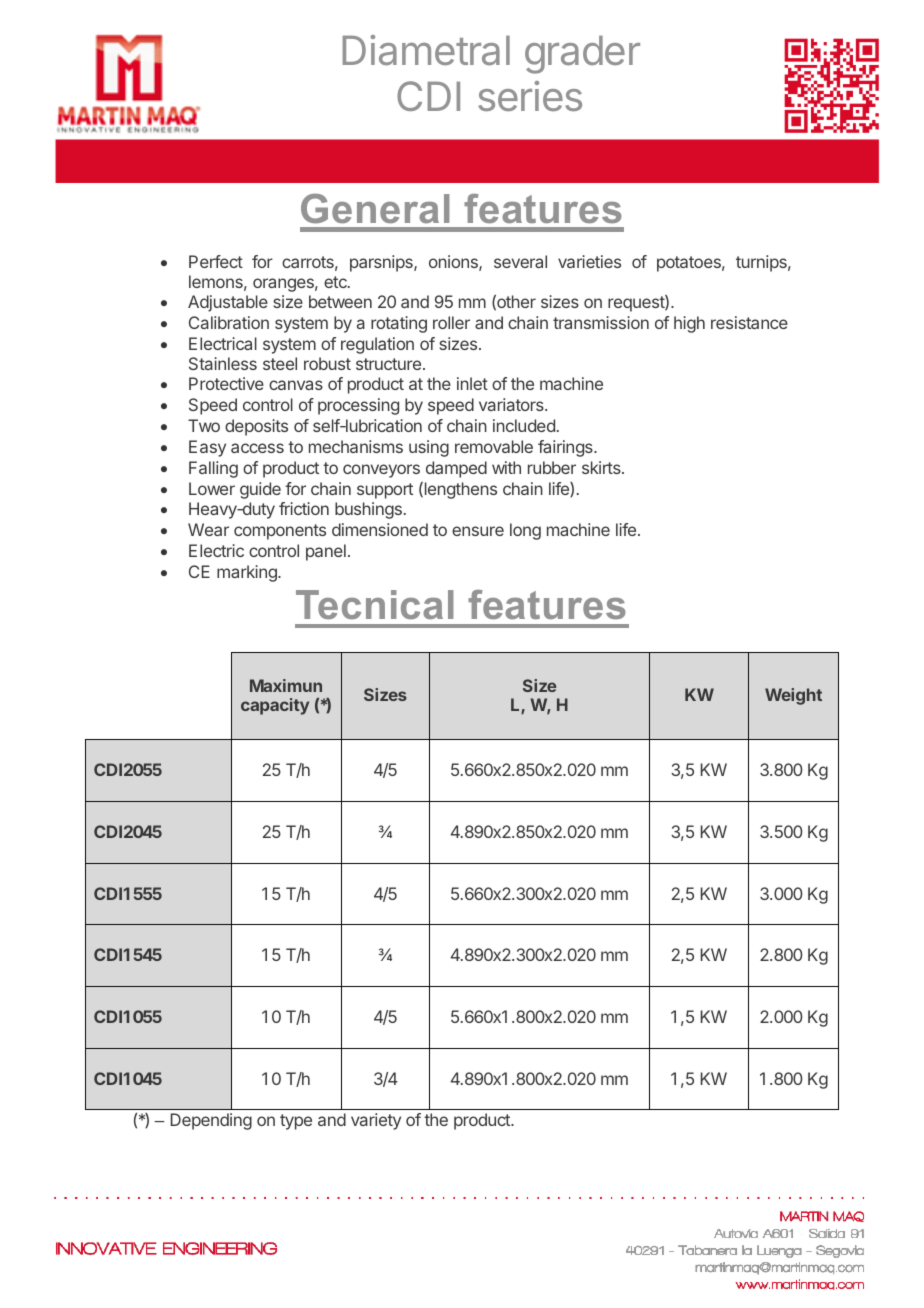  Describe the element at coordinates (478, 531) in the document. I see `ensure` at that location.
